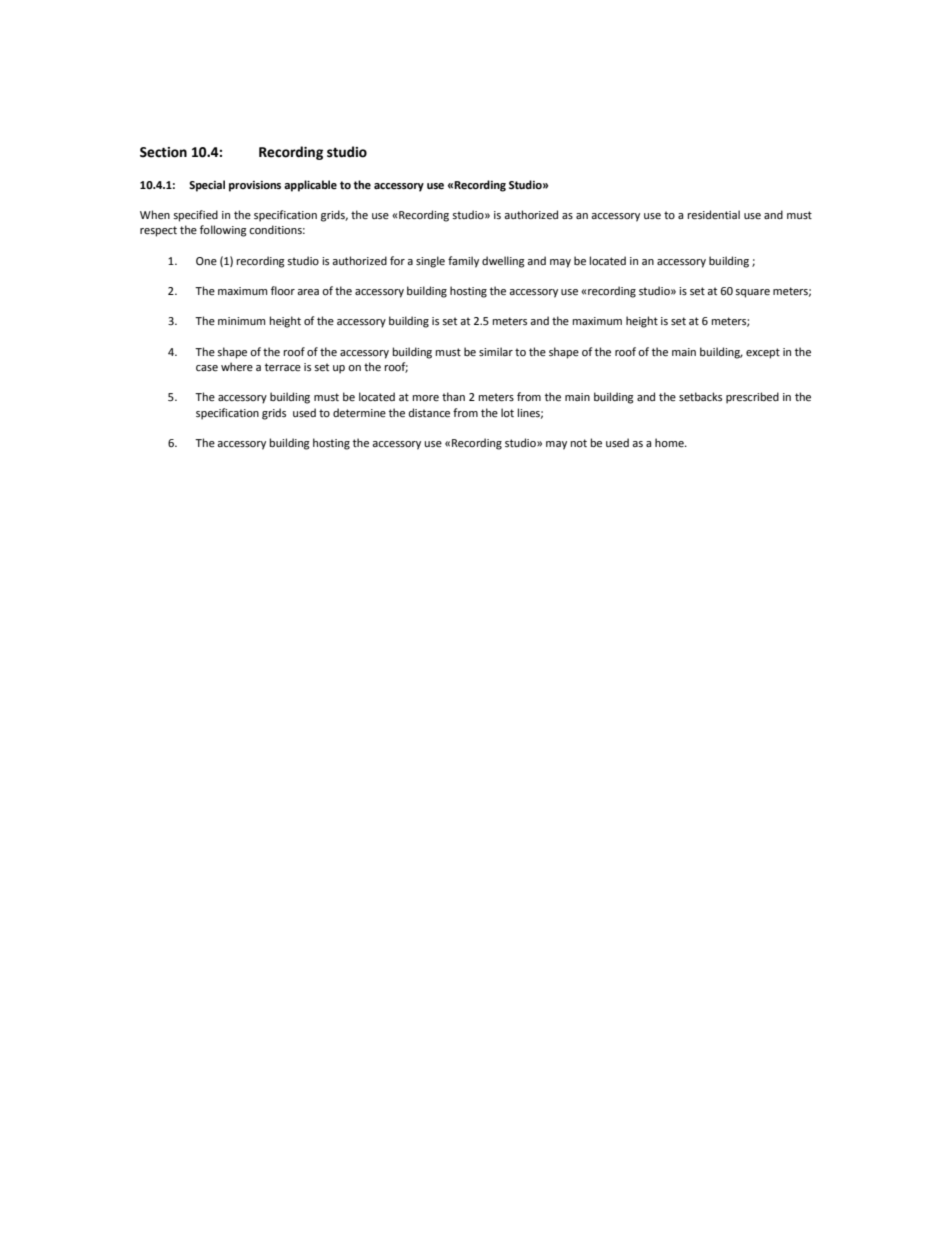 The image size is (952, 1233). Describe the element at coordinates (429, 413) in the document. I see `distance` at that location.
